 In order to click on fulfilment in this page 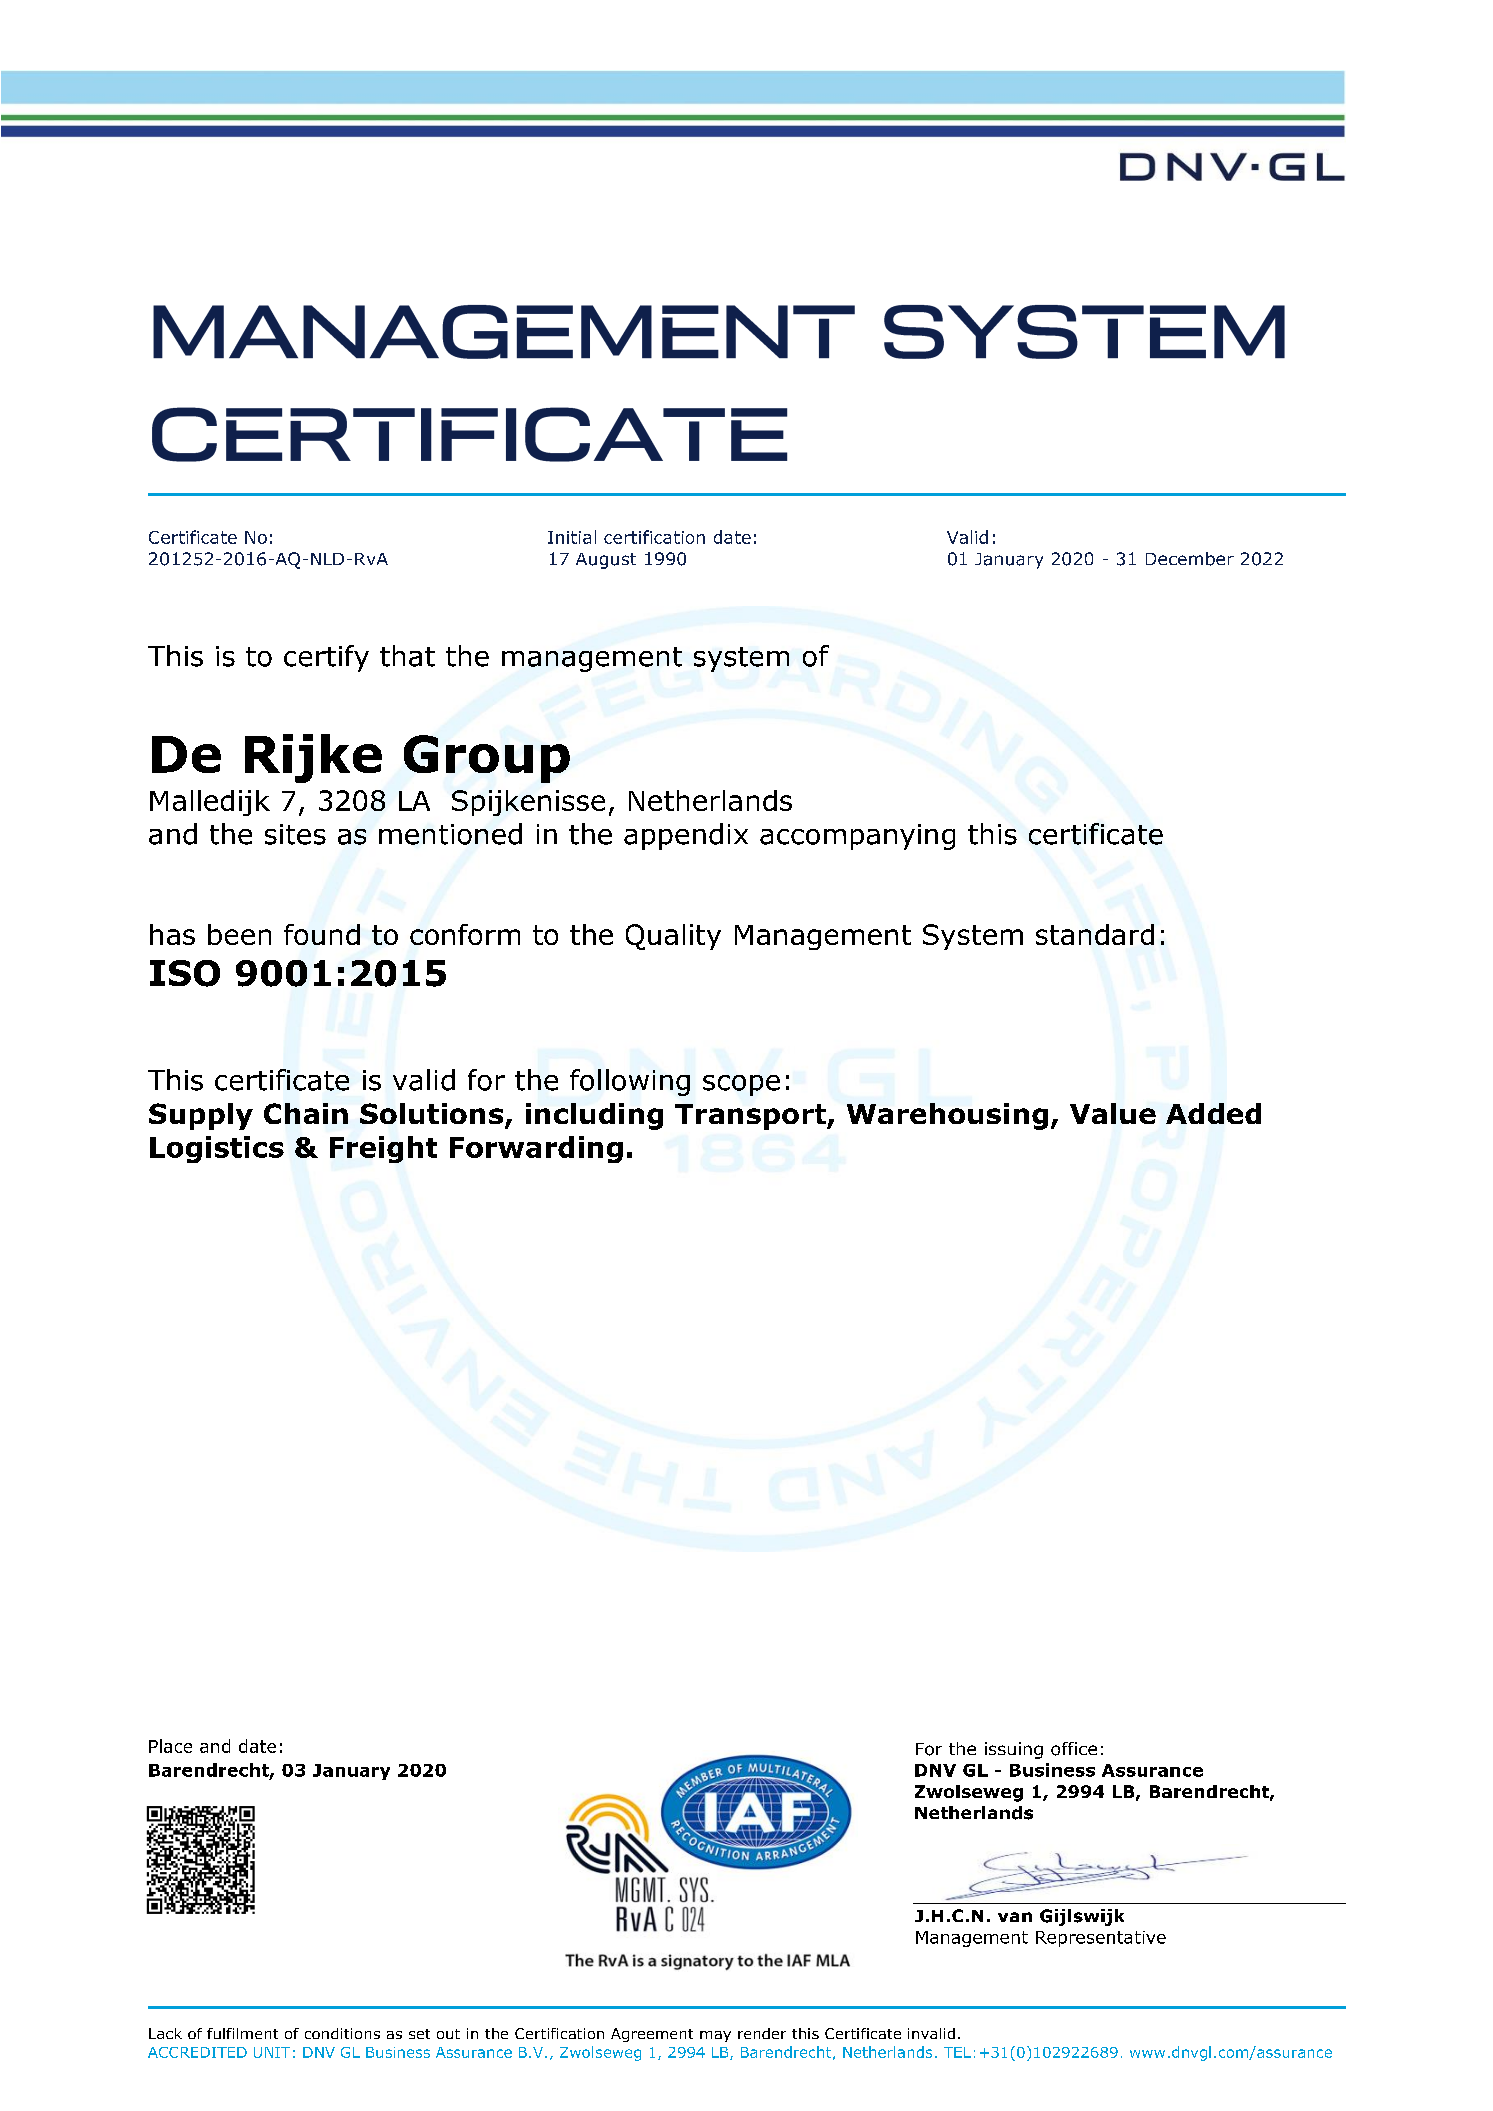, I will do `click(242, 2033)`.
